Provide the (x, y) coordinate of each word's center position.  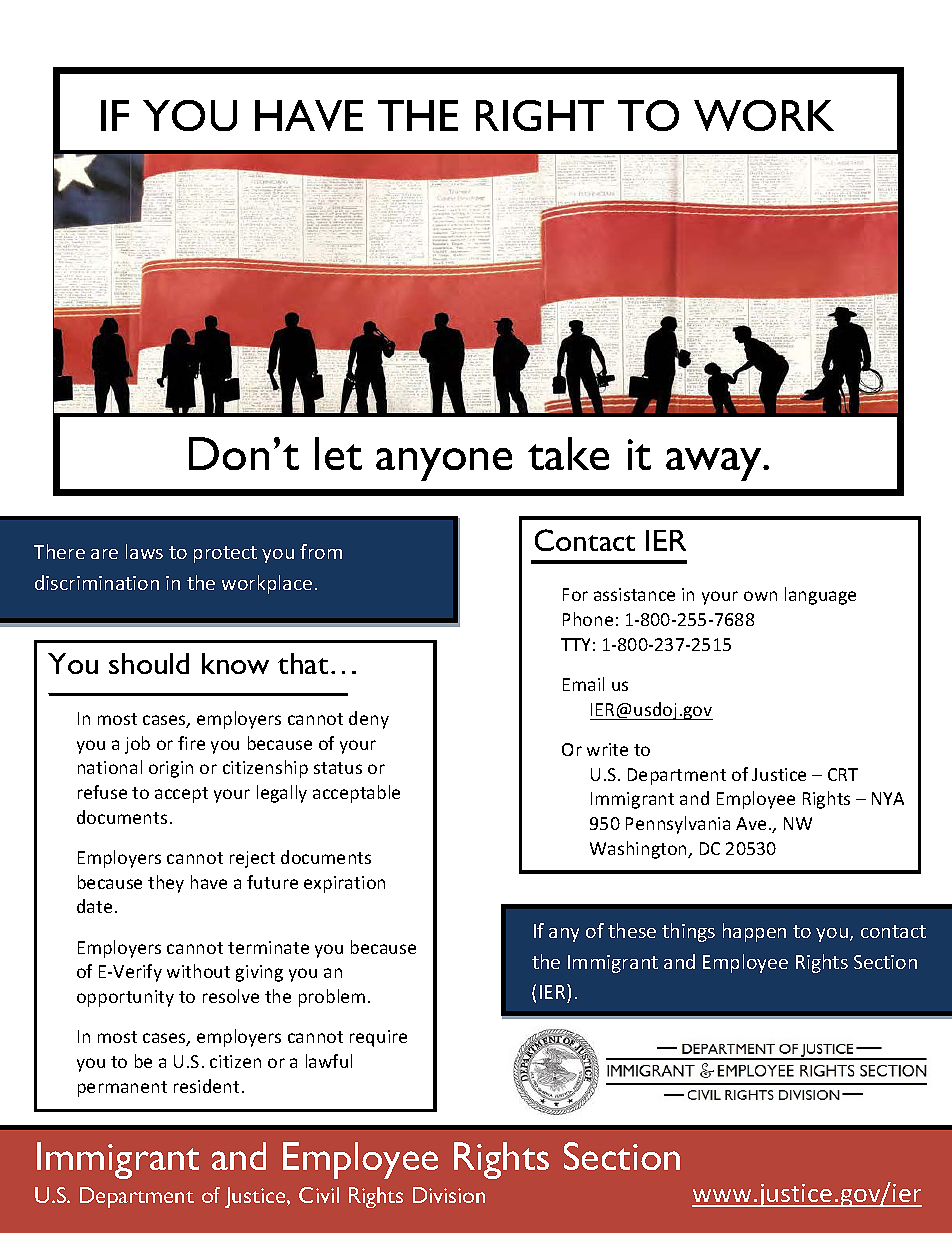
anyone (444, 464)
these (632, 930)
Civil (319, 1195)
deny (369, 720)
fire (191, 743)
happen (754, 932)
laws (144, 551)
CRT (843, 774)
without (198, 971)
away (715, 464)
